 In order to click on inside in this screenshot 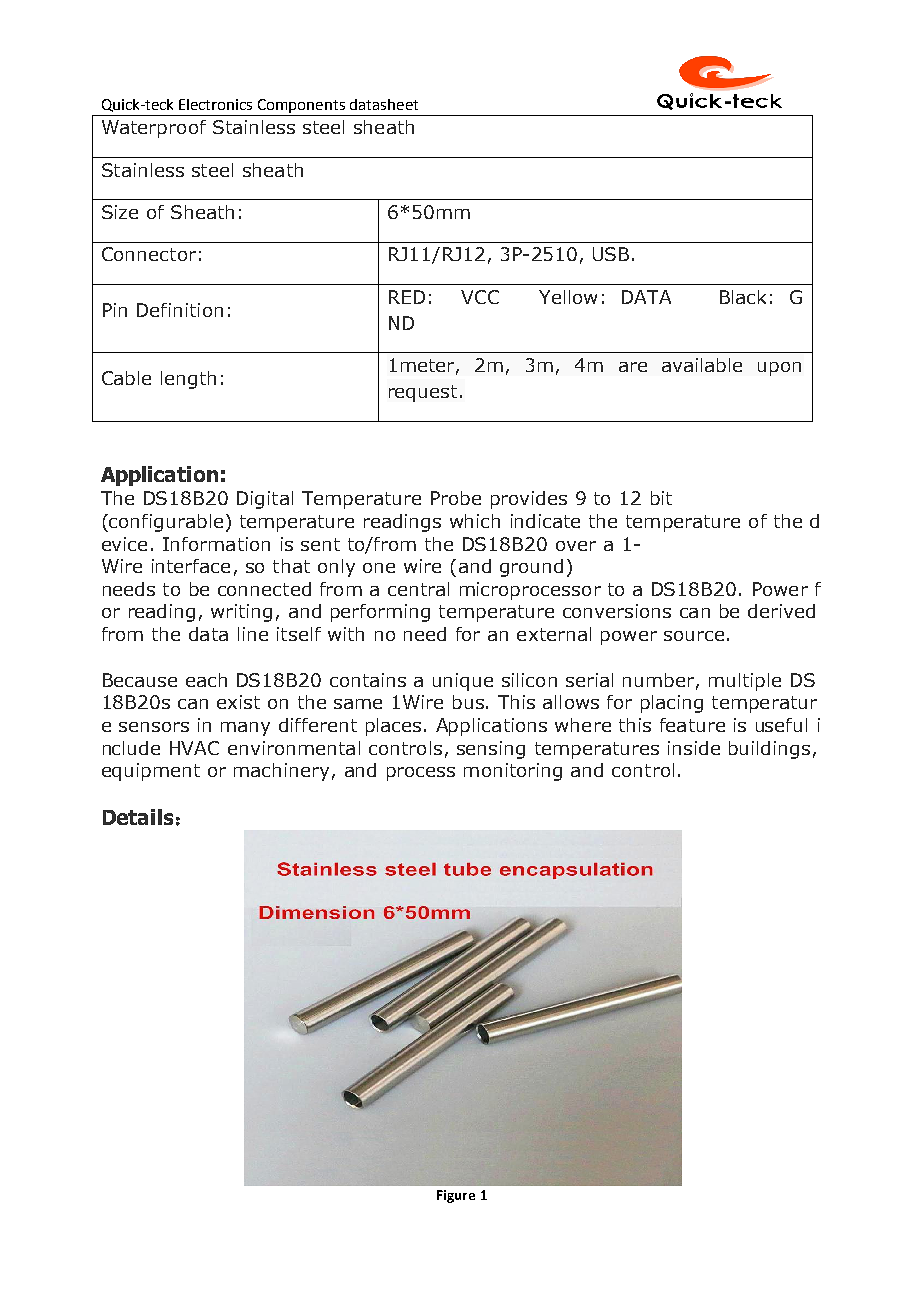, I will do `click(694, 748)`.
